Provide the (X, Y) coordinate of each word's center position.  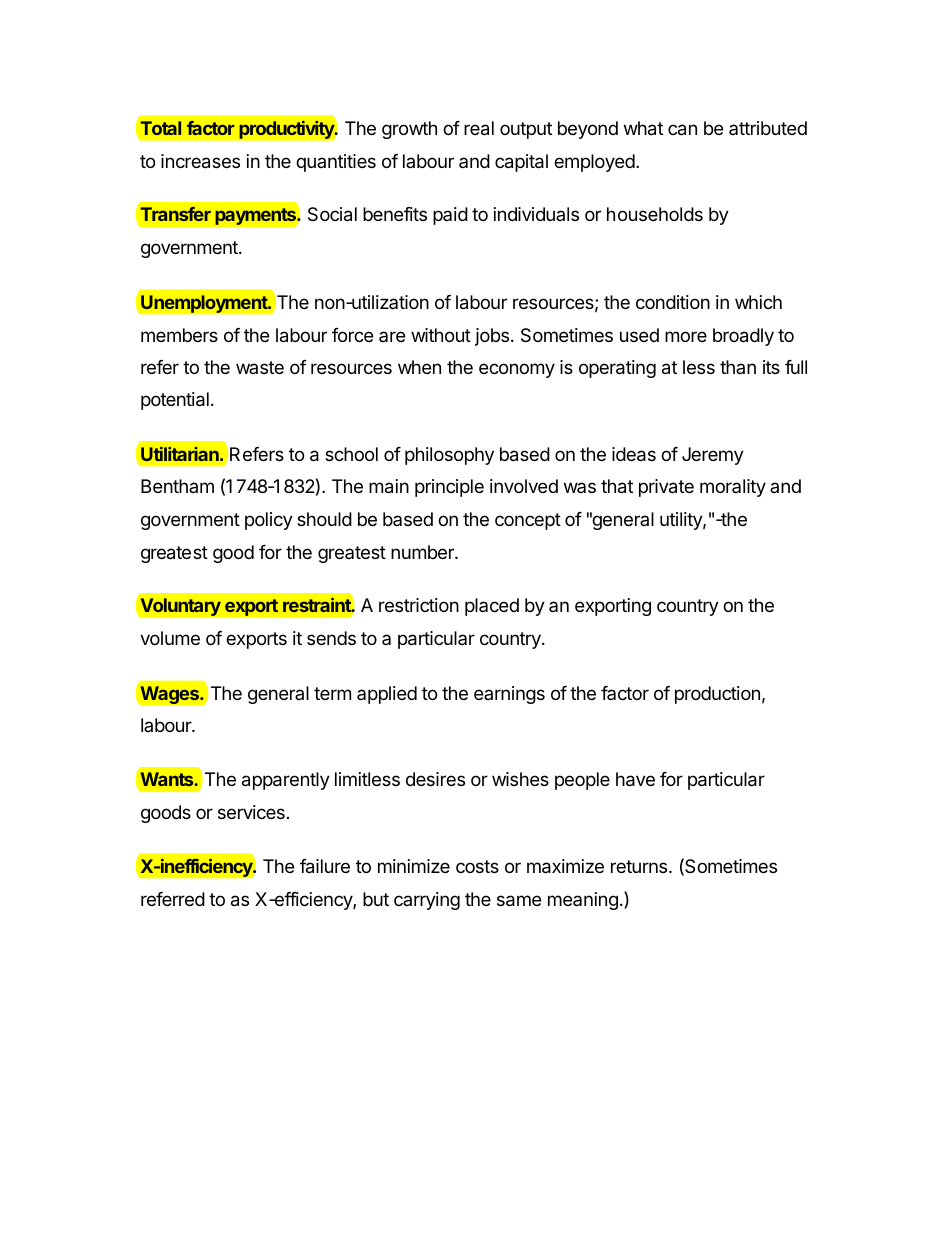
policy (269, 521)
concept (528, 521)
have (635, 779)
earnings (509, 695)
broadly (743, 337)
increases (200, 161)
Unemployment (206, 304)
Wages (170, 695)
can (682, 130)
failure (325, 866)
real (479, 128)
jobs (493, 337)
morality (733, 488)
